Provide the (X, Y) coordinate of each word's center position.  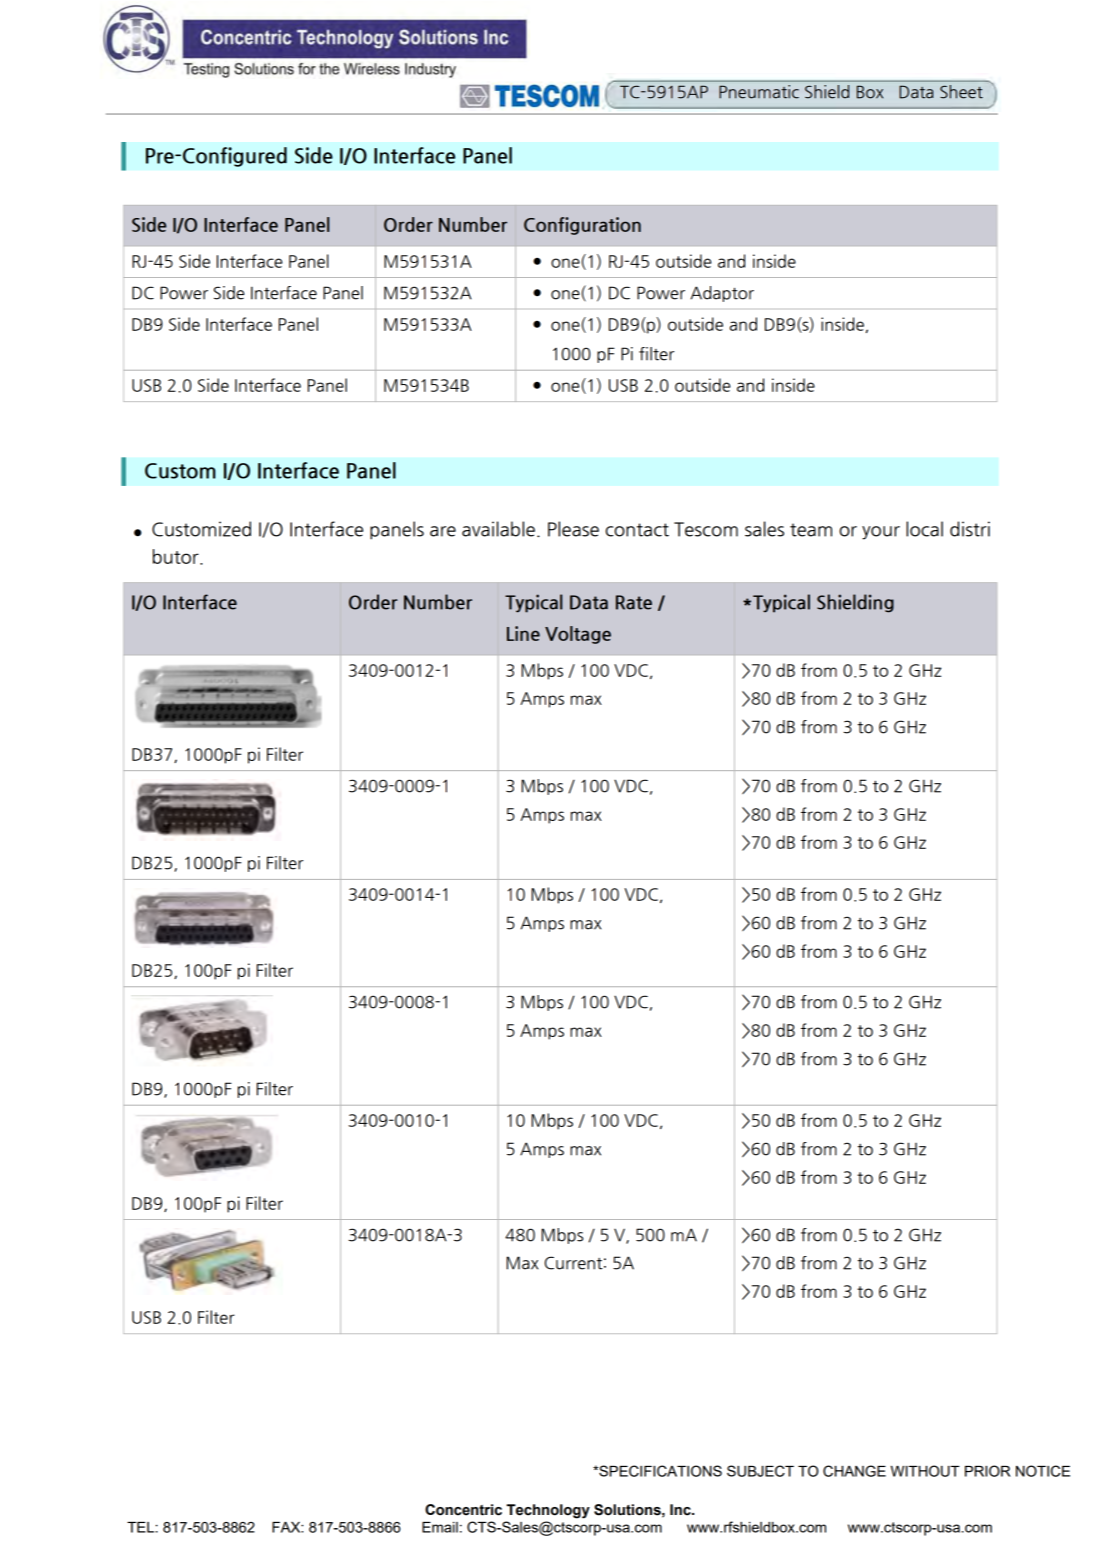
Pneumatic (759, 91)
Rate (634, 602)
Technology (548, 1511)
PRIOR (987, 1471)
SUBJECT (760, 1471)
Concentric (463, 1510)
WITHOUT (925, 1471)
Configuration (582, 226)
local (924, 529)
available (498, 529)
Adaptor (722, 294)
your (881, 533)
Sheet (961, 91)
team (811, 530)
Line (523, 633)
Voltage (578, 635)
